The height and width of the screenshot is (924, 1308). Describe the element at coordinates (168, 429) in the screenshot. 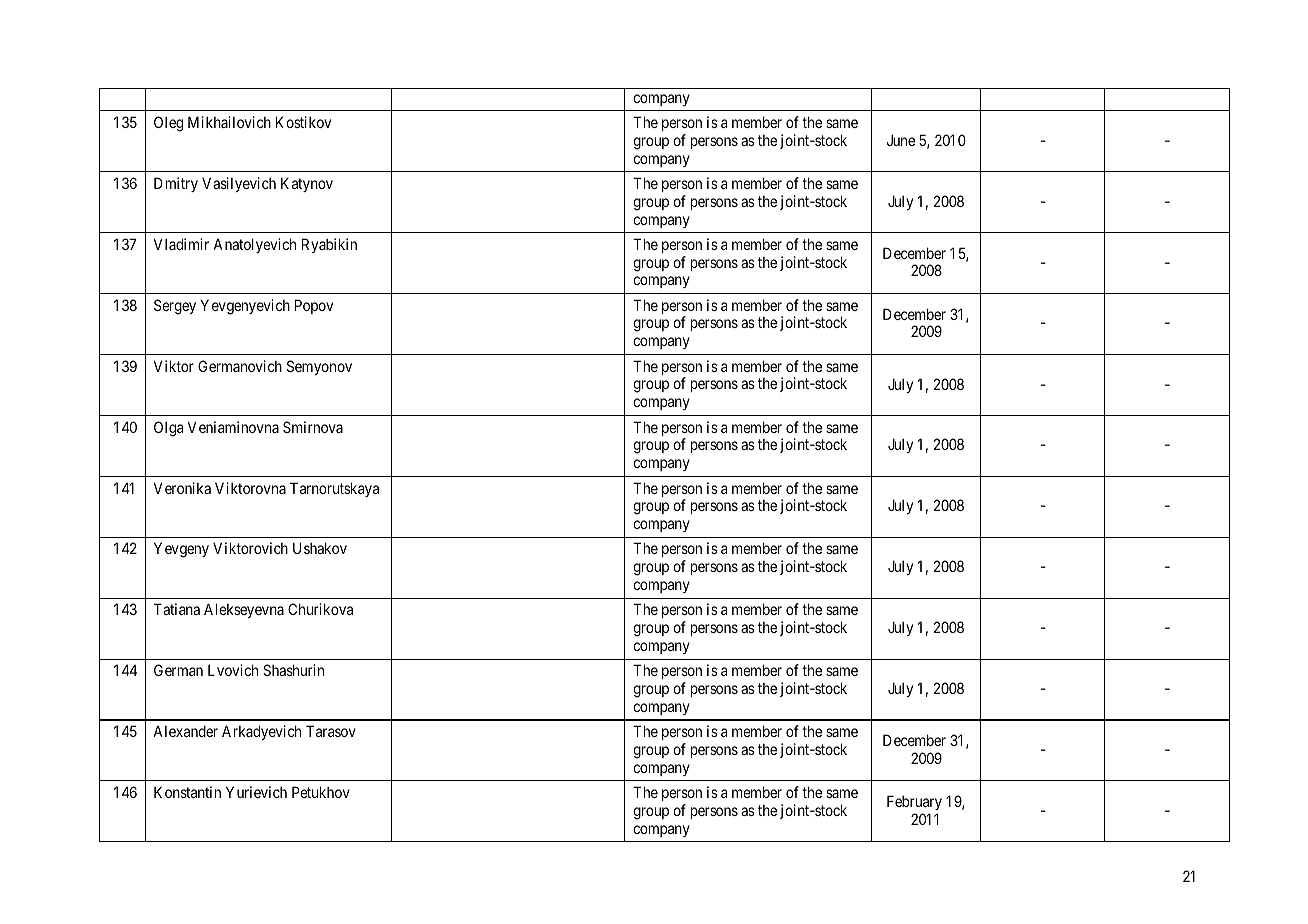

I see `Olga` at that location.
